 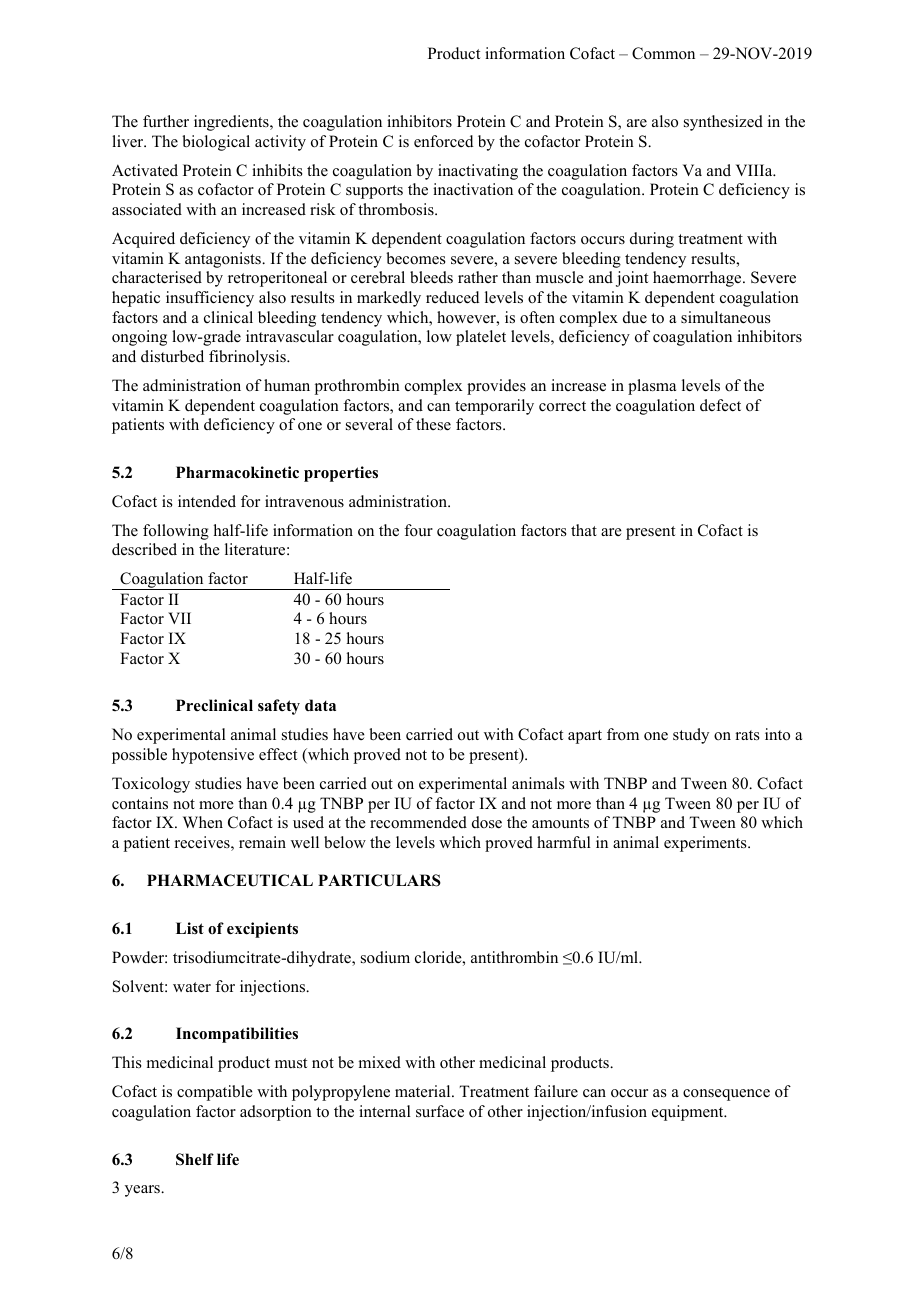 What do you see at coordinates (144, 549) in the page?
I see `described` at bounding box center [144, 549].
